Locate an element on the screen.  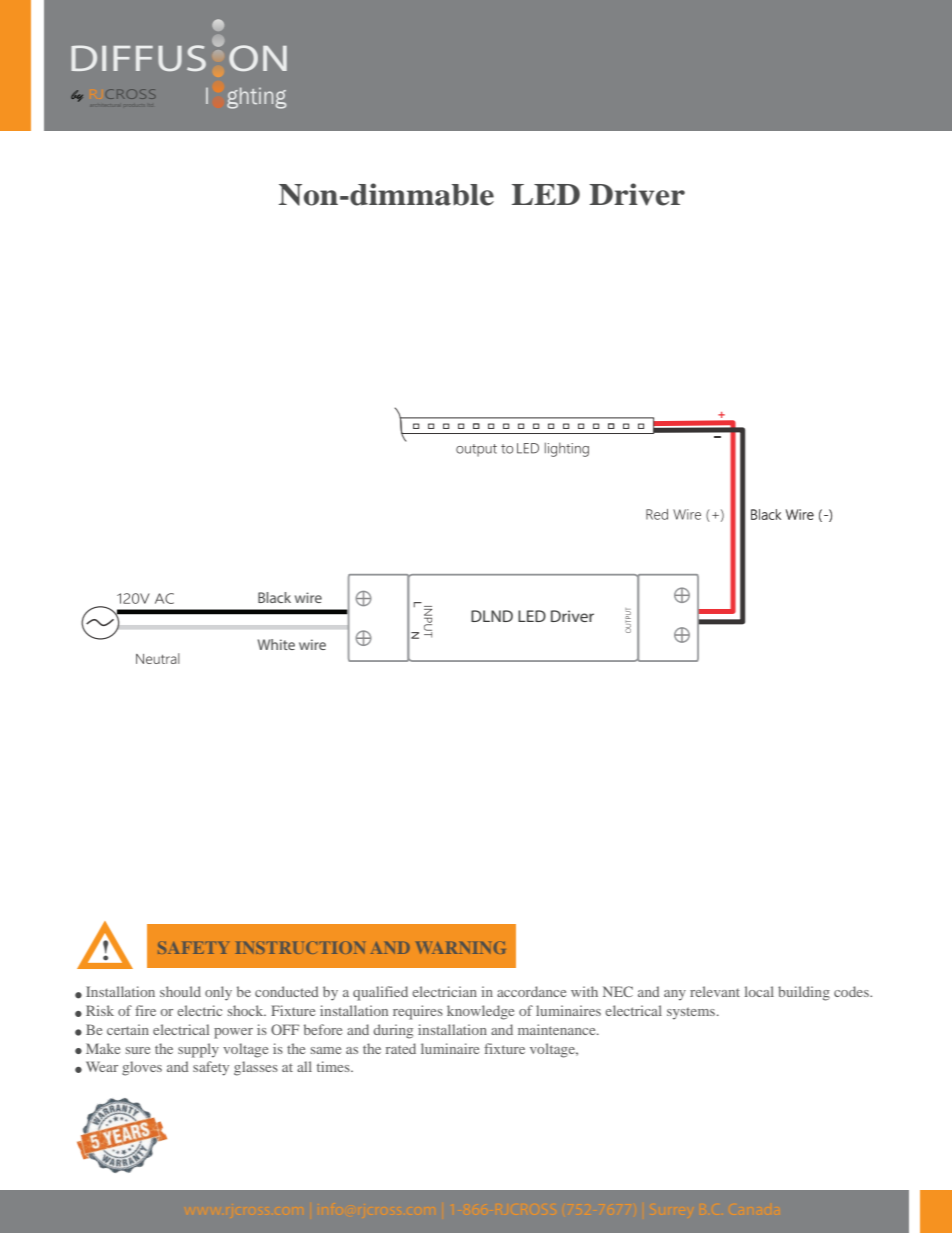
Black is located at coordinates (274, 597).
